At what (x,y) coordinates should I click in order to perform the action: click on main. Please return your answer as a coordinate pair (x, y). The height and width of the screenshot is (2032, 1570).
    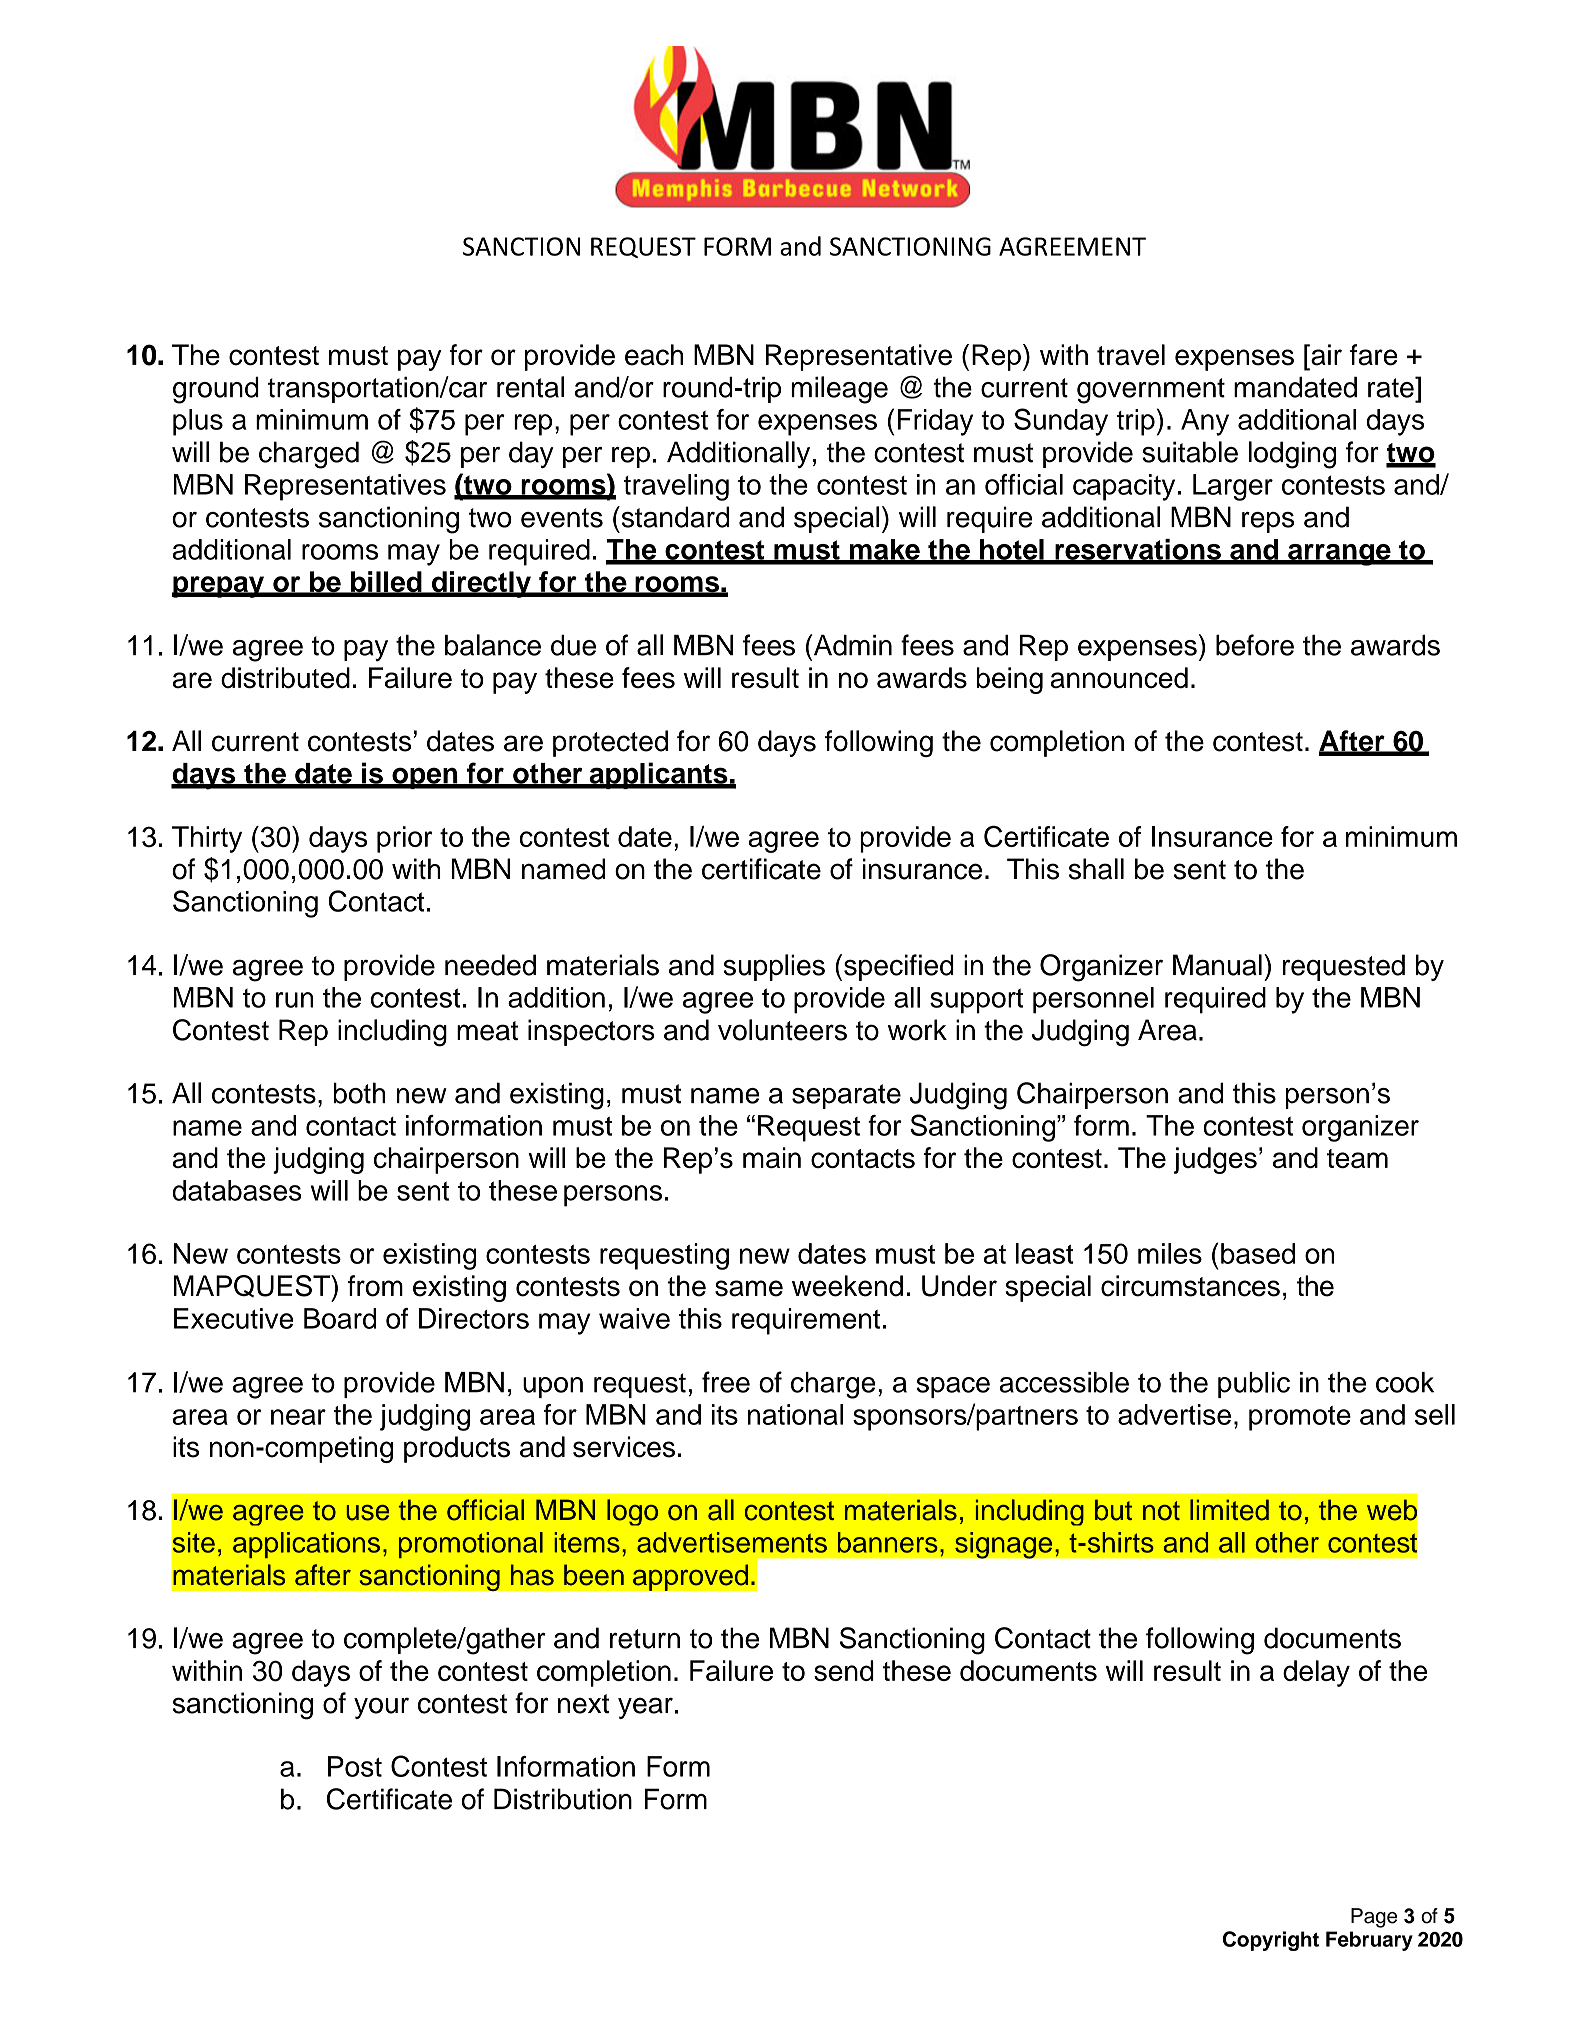
    Looking at the image, I should click on (772, 1157).
